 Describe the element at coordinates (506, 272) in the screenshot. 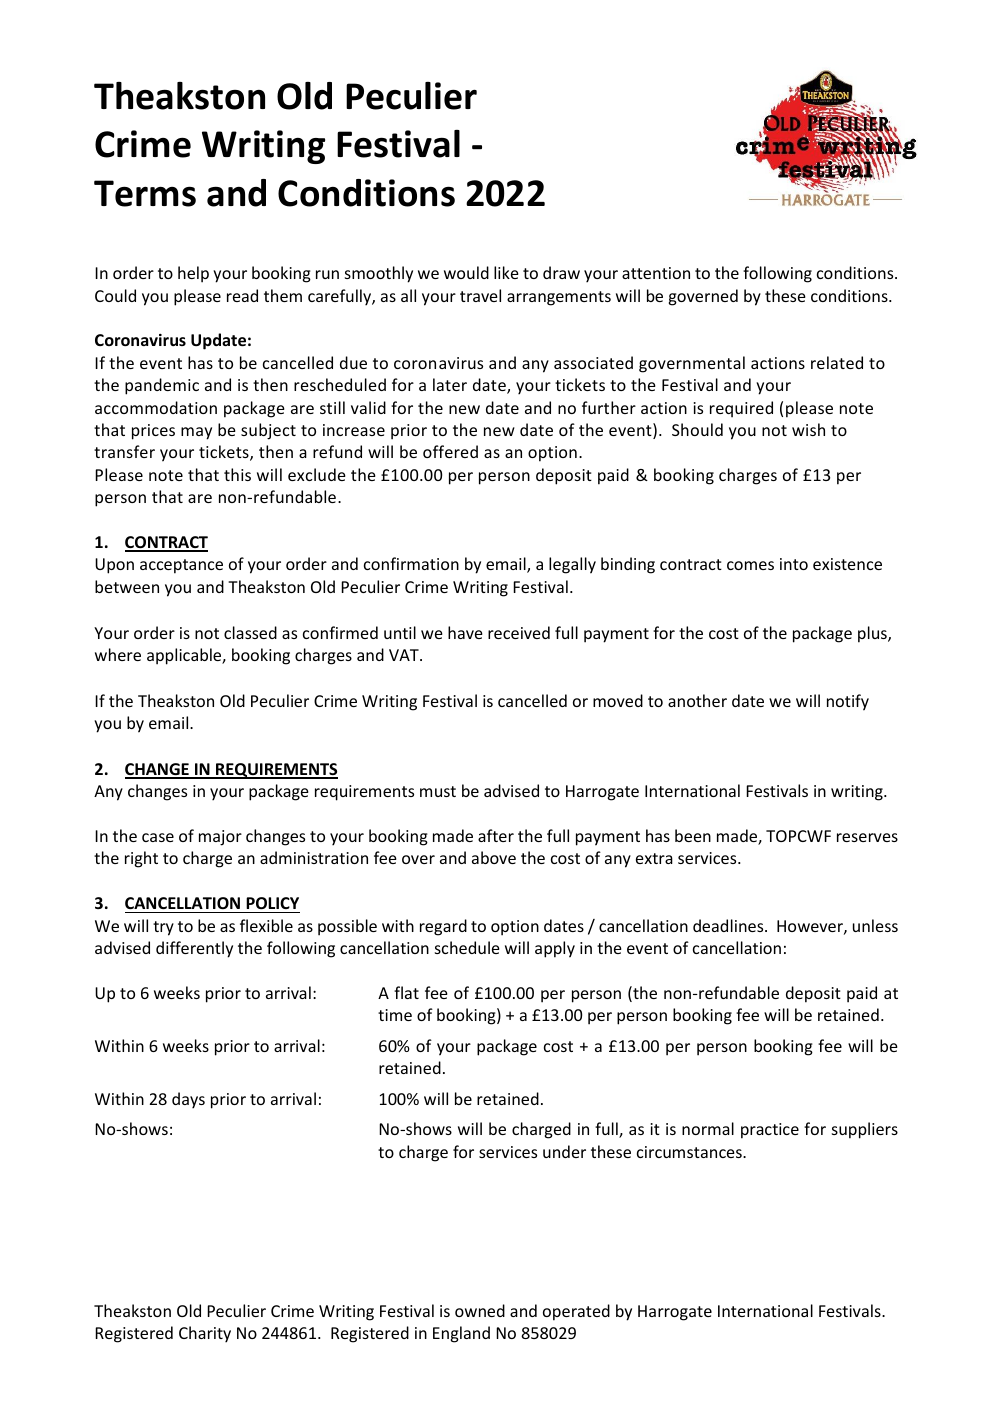

I see `like` at that location.
